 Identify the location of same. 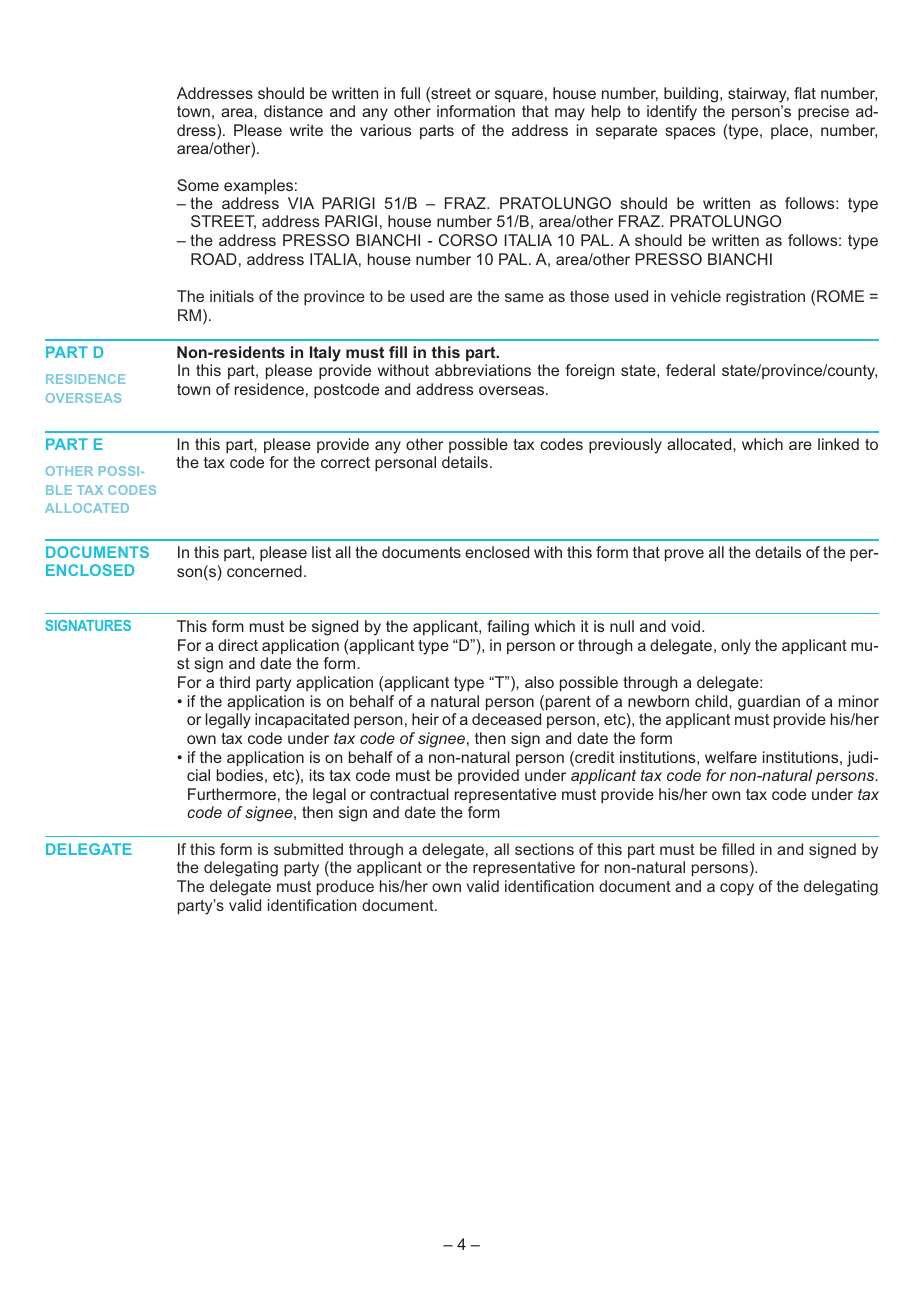
(524, 297).
